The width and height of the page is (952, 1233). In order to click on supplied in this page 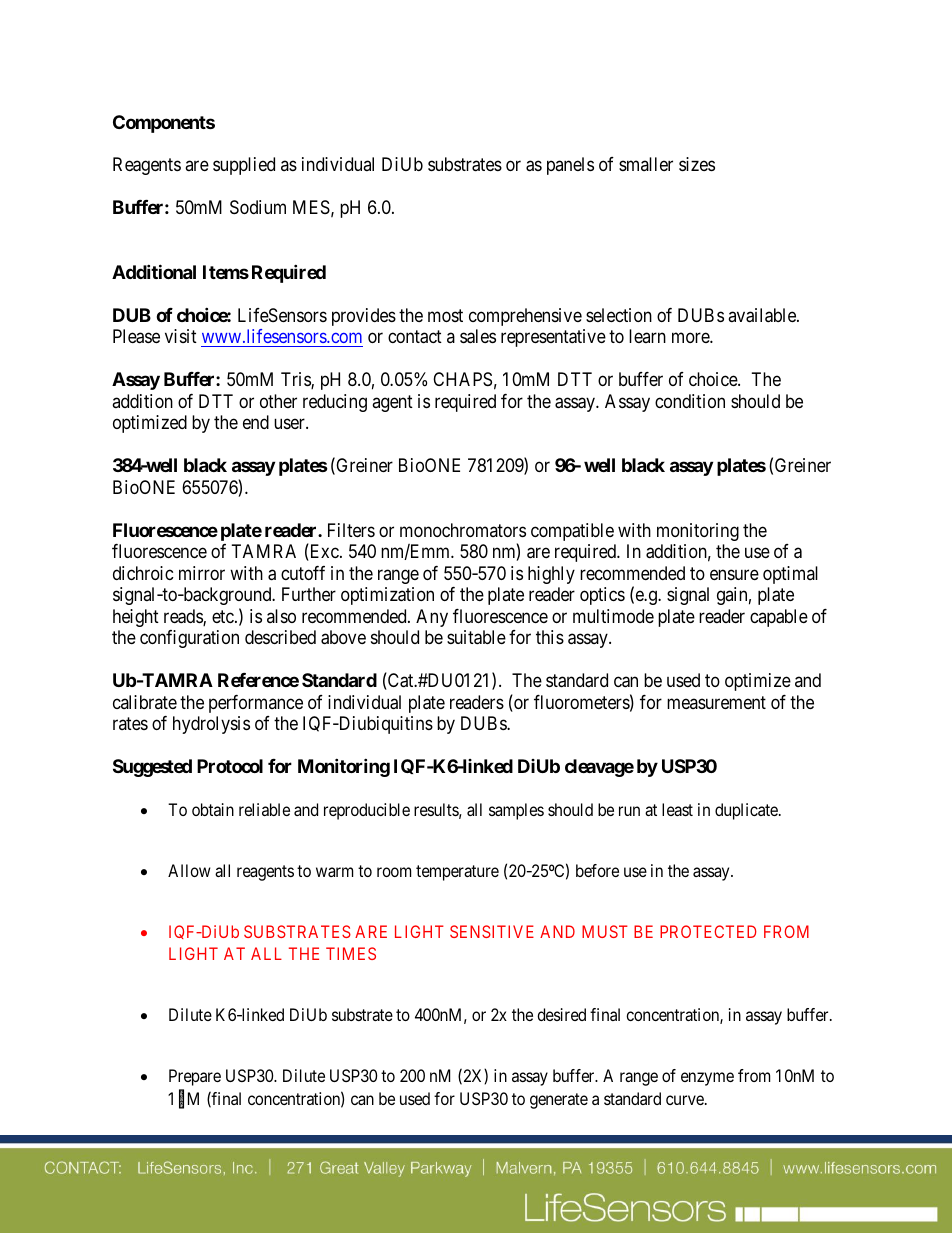, I will do `click(244, 166)`.
